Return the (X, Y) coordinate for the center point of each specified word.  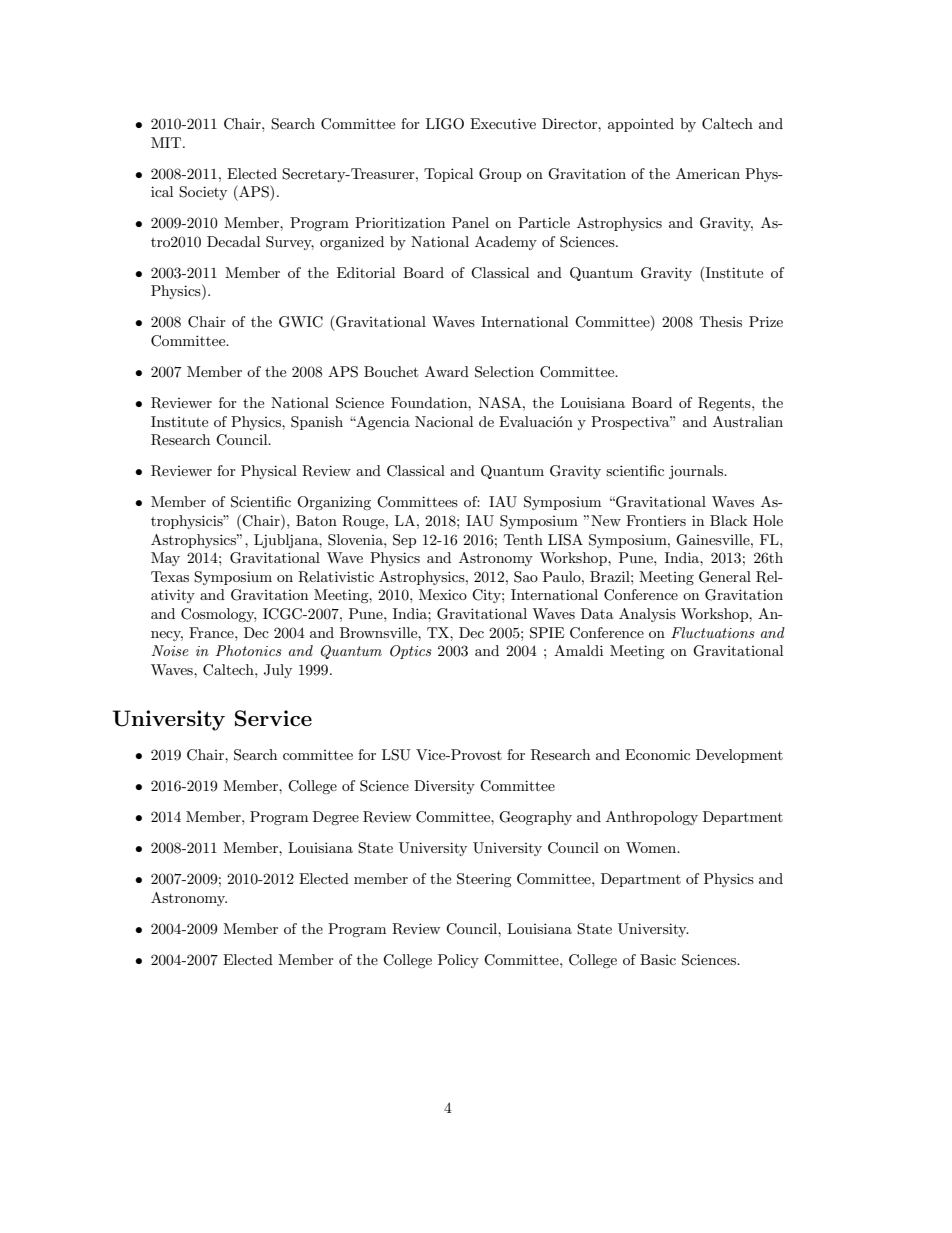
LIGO (445, 124)
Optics (411, 652)
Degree (336, 818)
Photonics (249, 650)
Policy (458, 961)
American (708, 173)
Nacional (444, 421)
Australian (748, 421)
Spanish (317, 423)
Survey (290, 243)
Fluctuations (713, 632)
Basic (658, 959)
